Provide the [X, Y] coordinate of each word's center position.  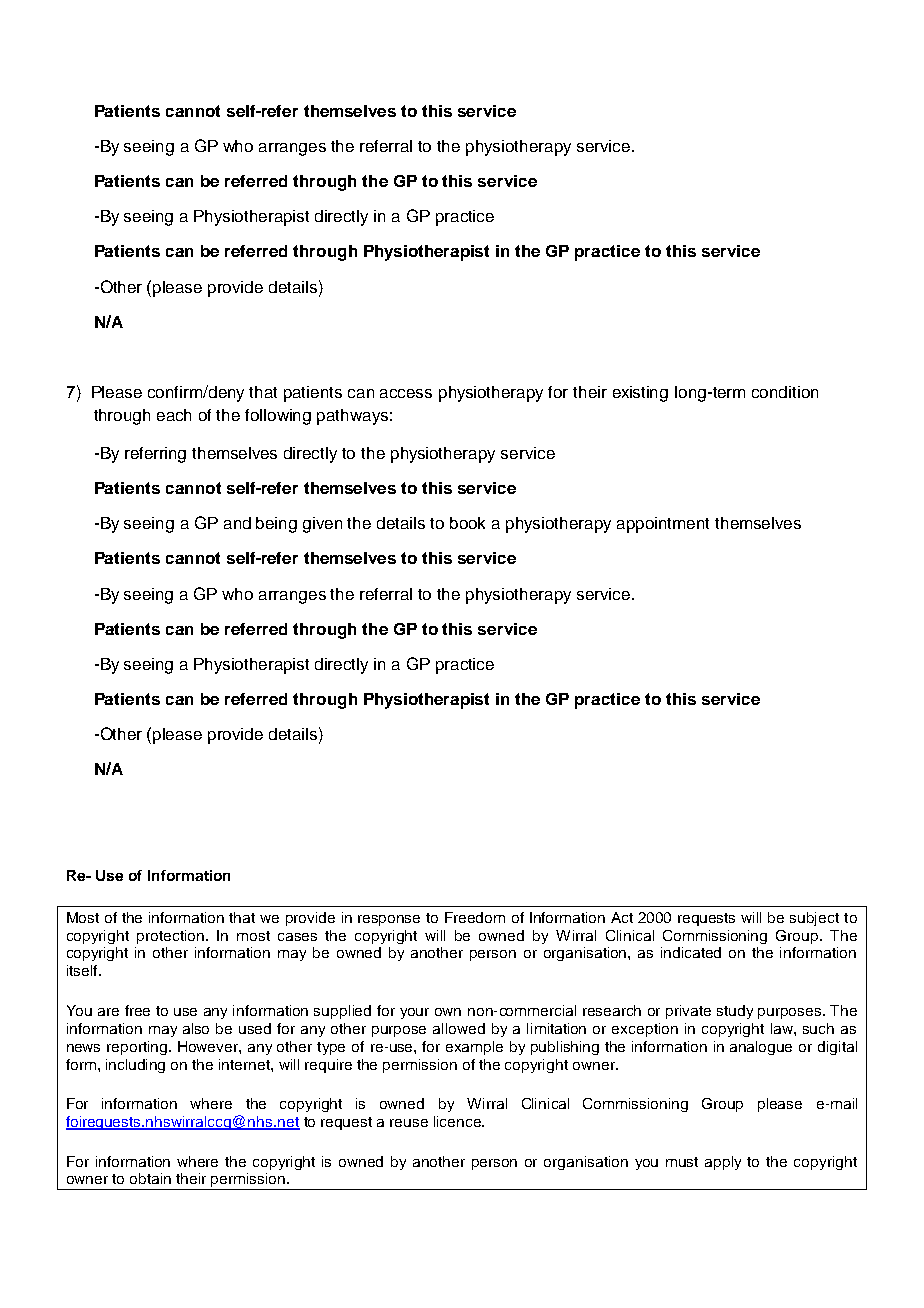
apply [723, 1163]
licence [458, 1121]
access [406, 393]
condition [785, 392]
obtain [150, 1178]
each [174, 415]
